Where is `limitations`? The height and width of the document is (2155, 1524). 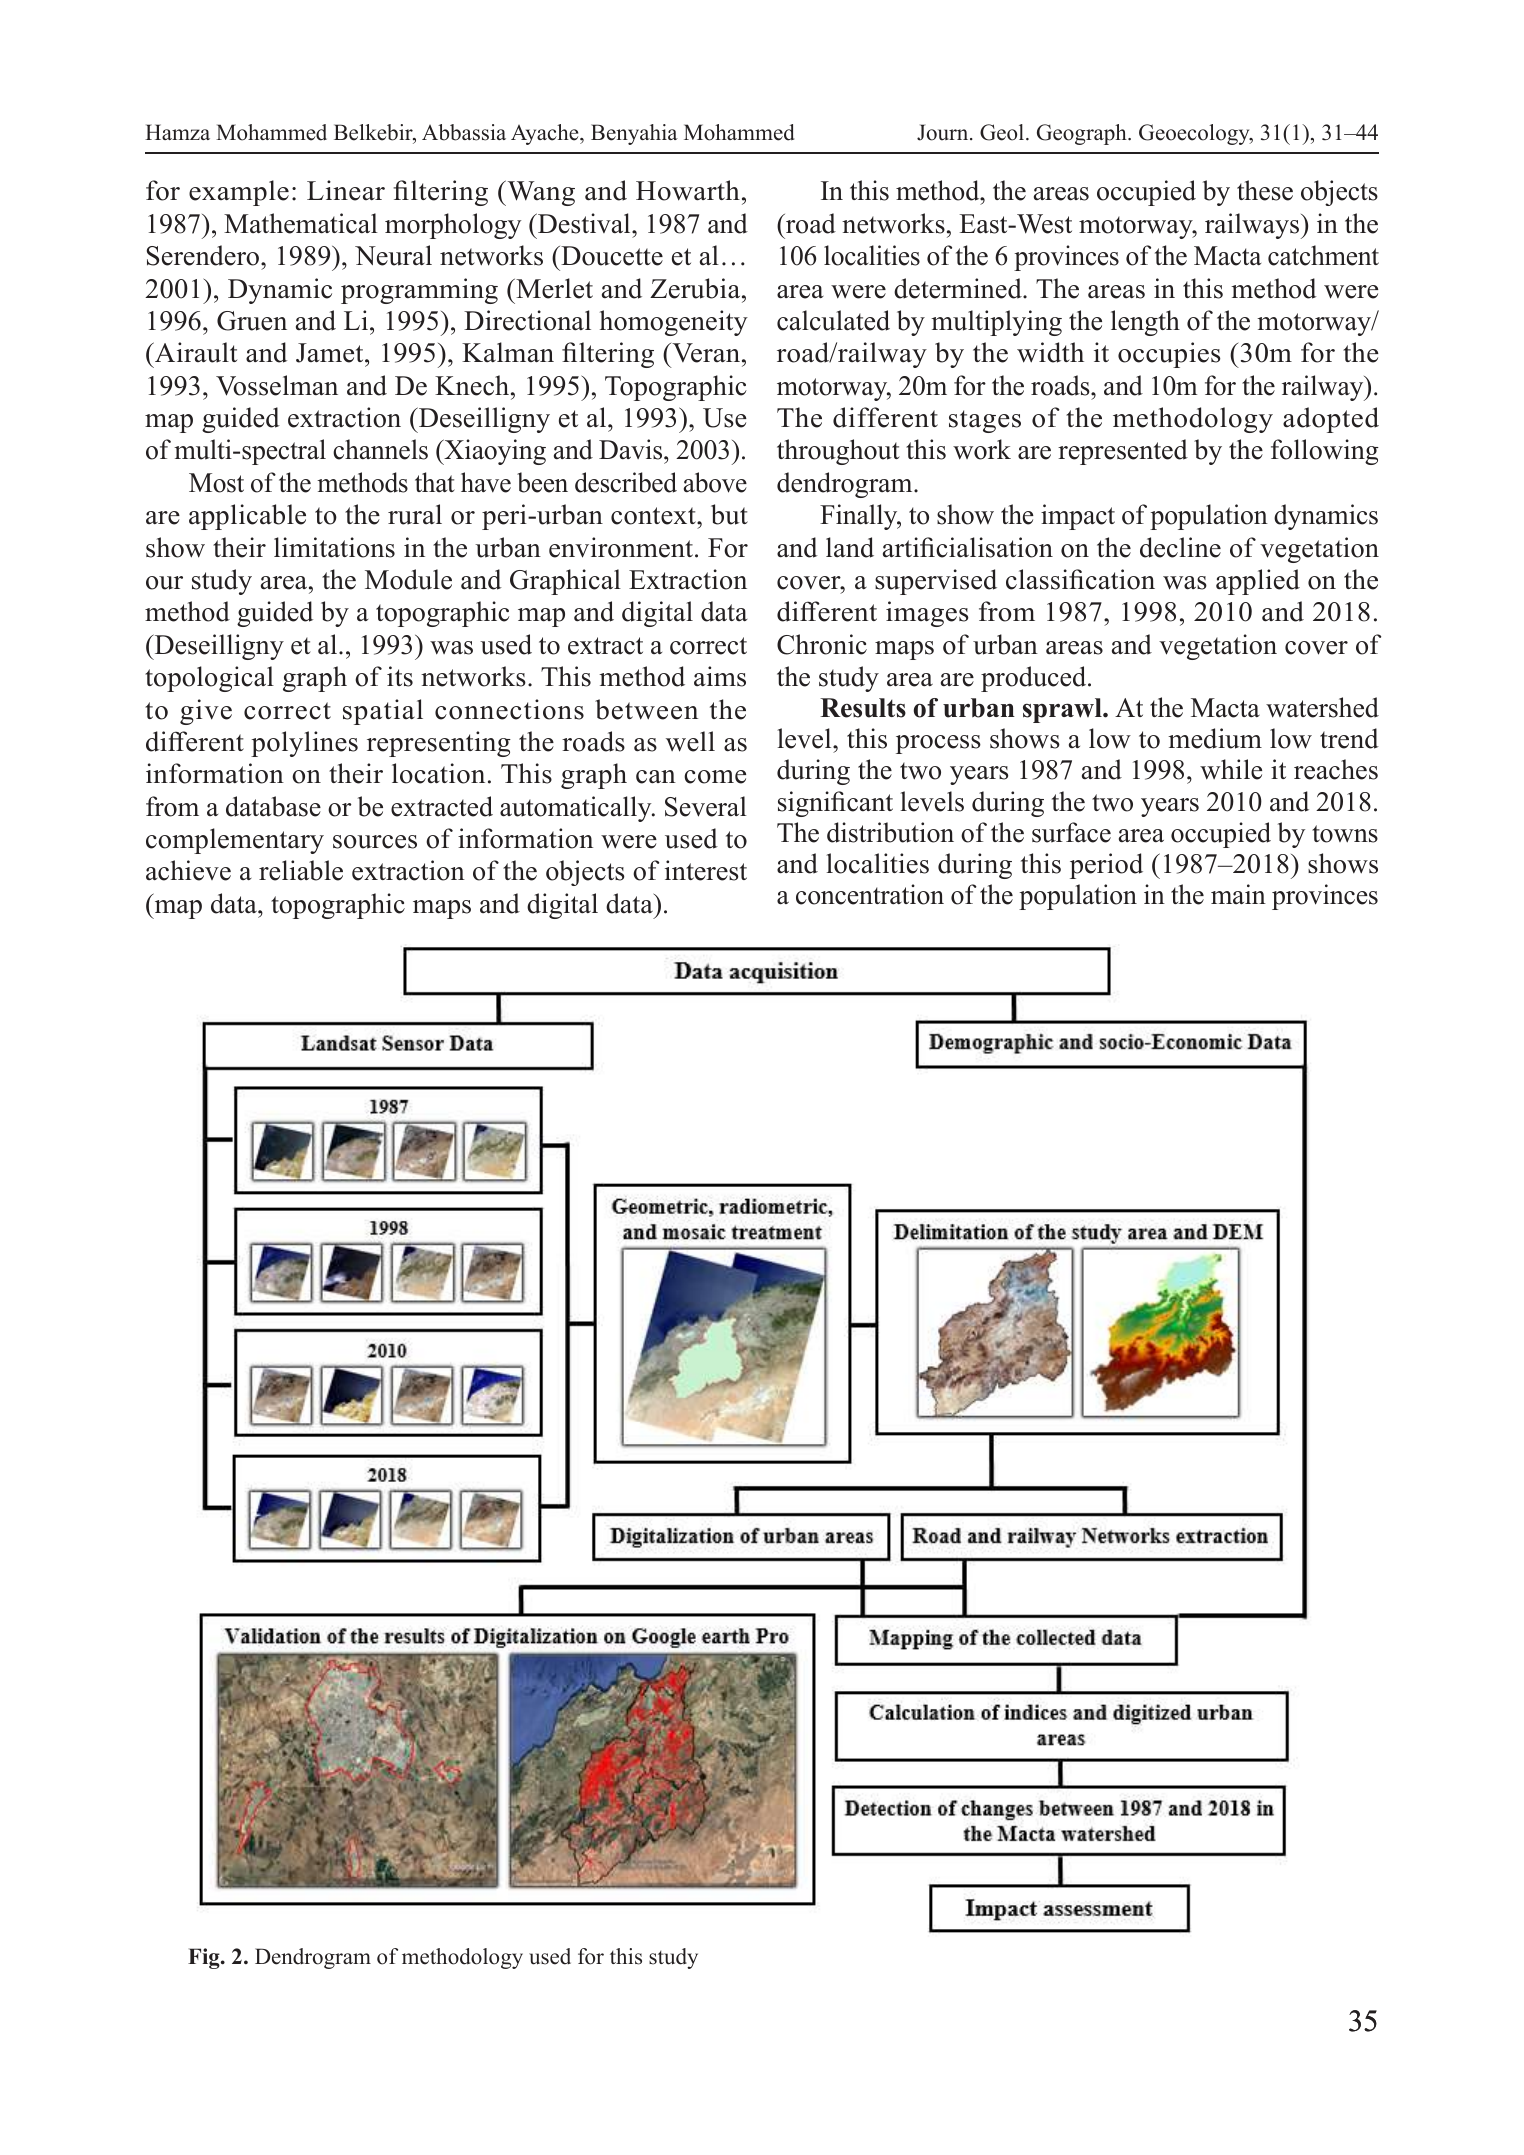 limitations is located at coordinates (334, 547).
